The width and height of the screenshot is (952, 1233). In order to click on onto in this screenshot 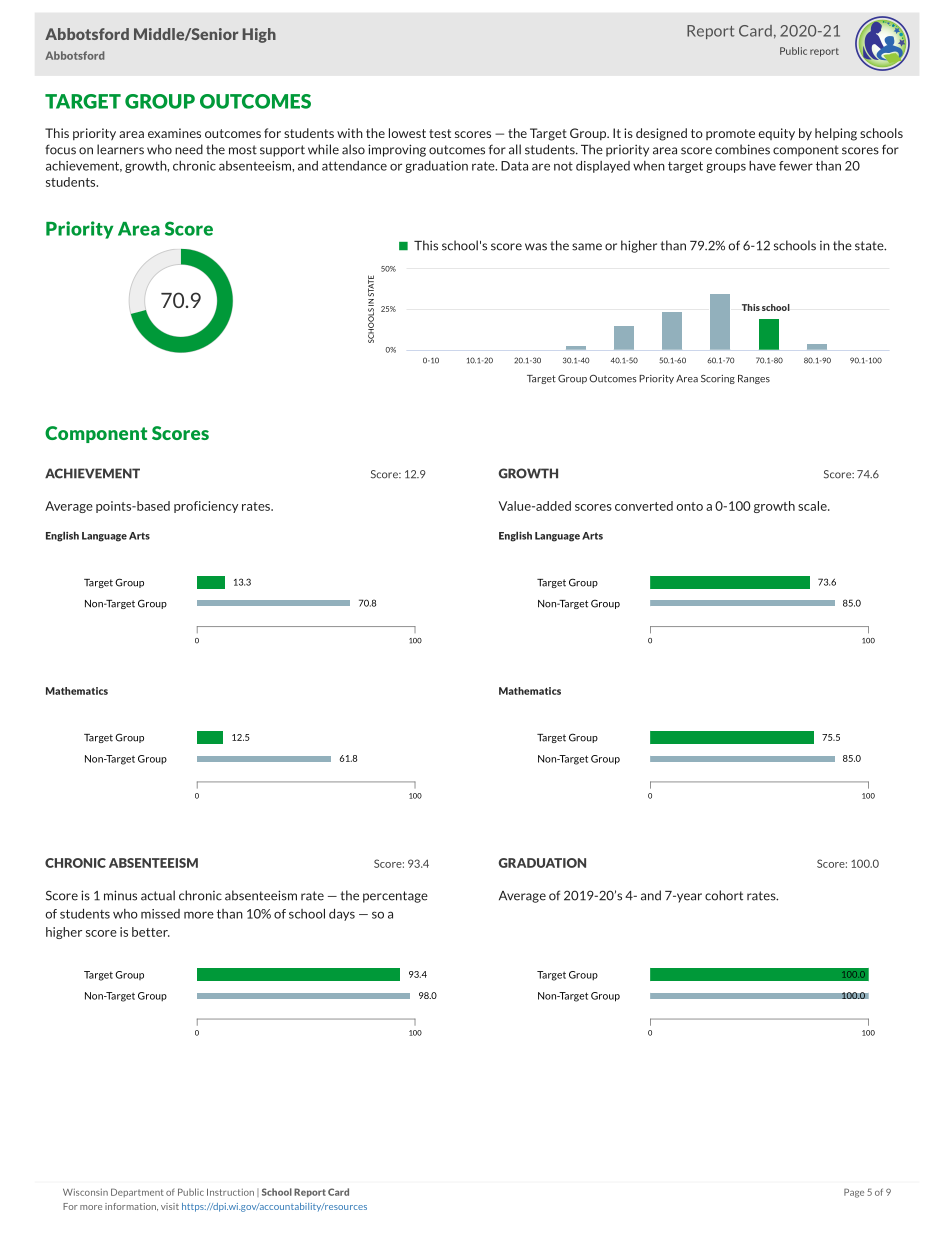, I will do `click(689, 506)`.
